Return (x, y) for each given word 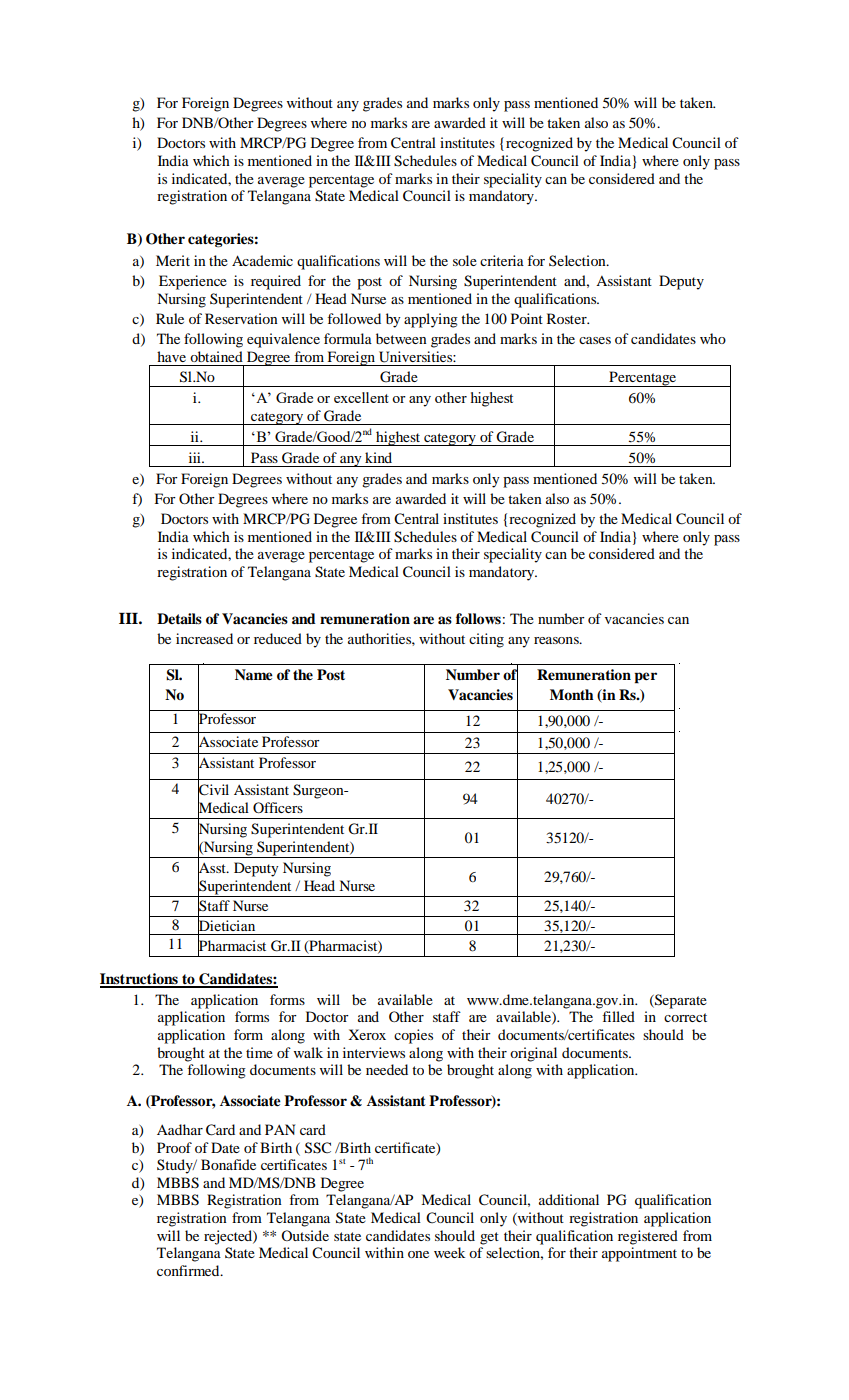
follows (478, 619)
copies (413, 1036)
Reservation (241, 318)
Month (572, 694)
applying (431, 320)
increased (204, 638)
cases (595, 340)
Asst (213, 868)
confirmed (189, 1270)
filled (618, 1016)
